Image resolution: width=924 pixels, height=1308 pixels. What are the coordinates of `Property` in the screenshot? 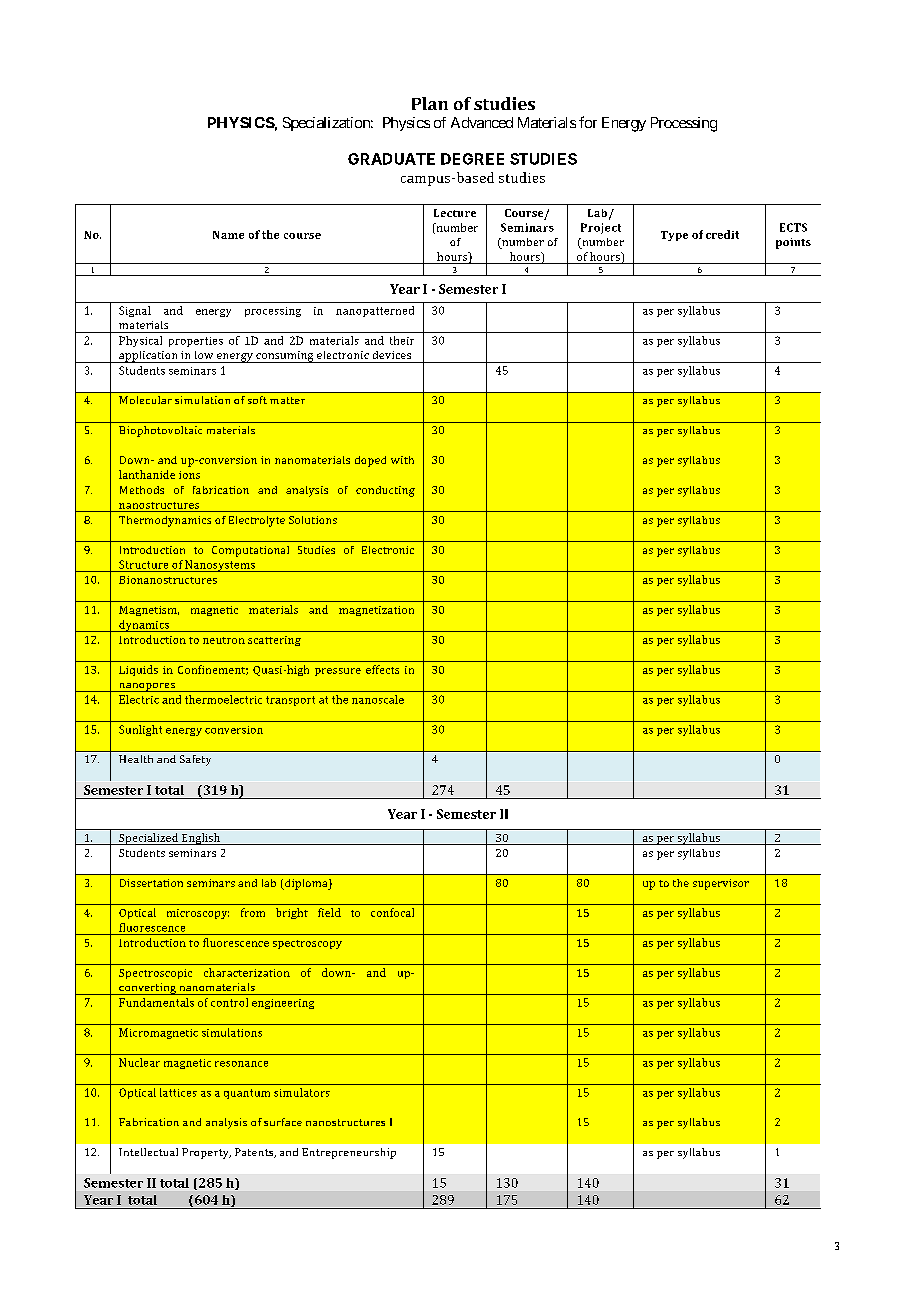 It's located at (206, 1153).
